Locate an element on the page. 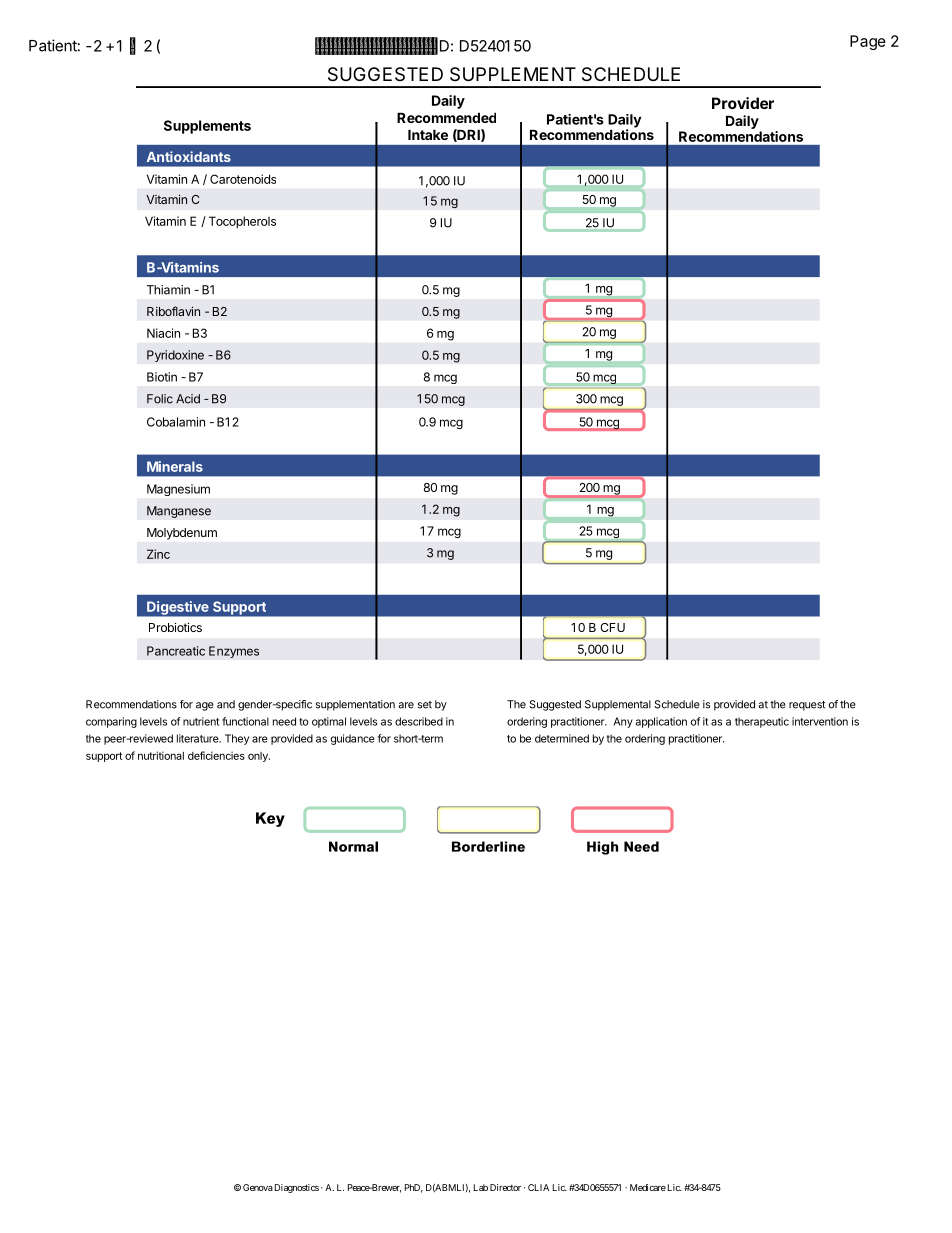 The width and height of the document is (952, 1233). CFU is located at coordinates (613, 627).
